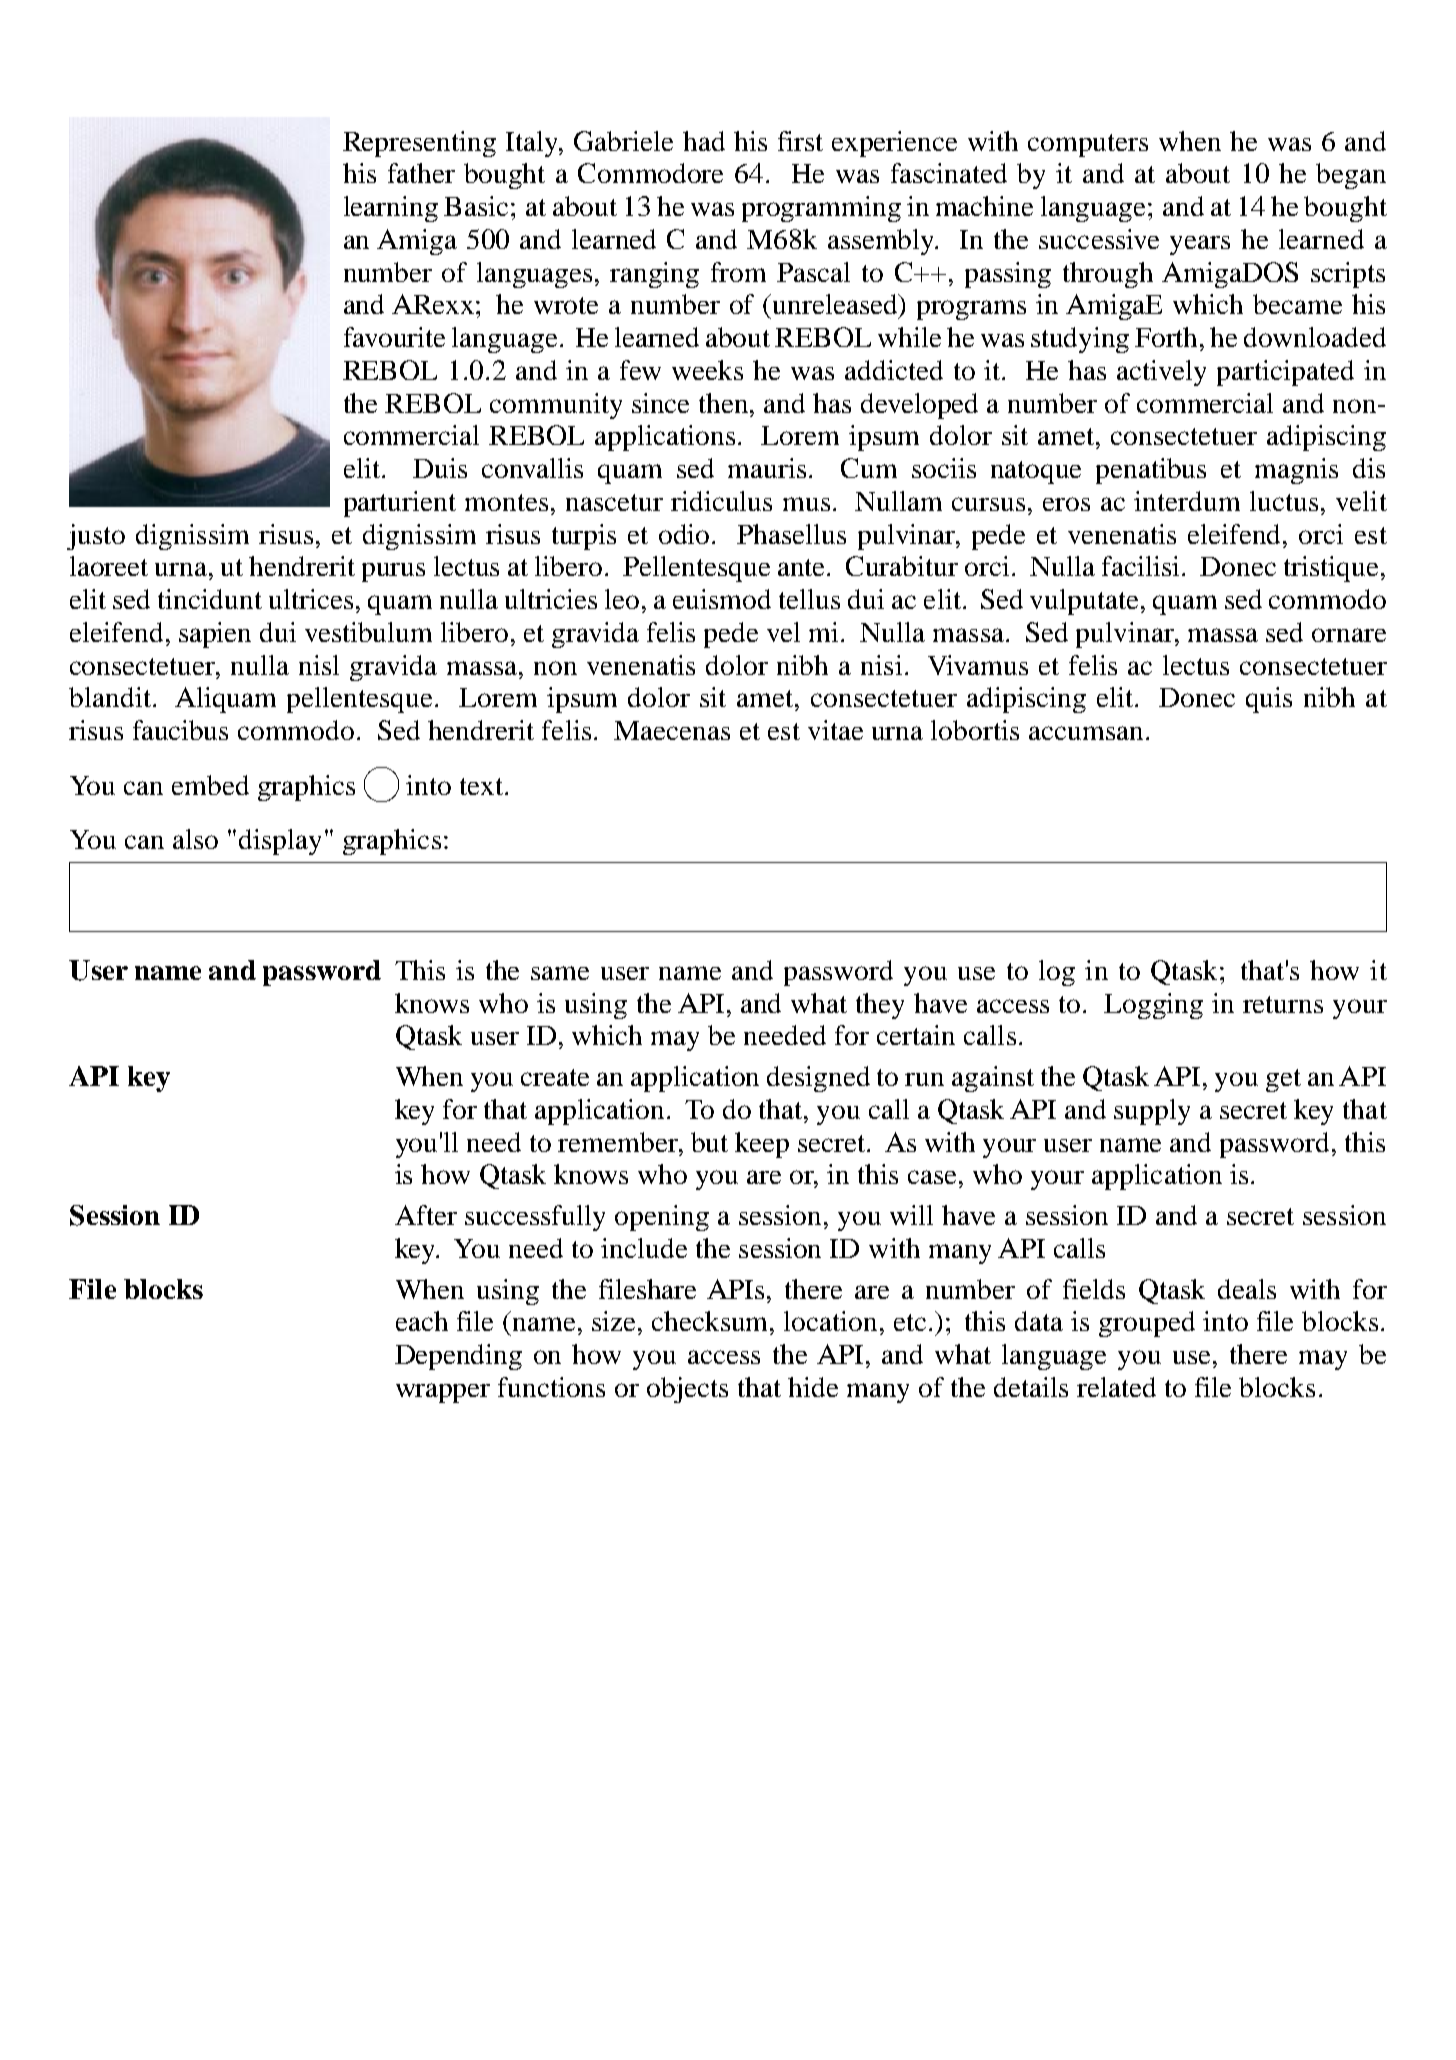  I want to click on each, so click(422, 1321).
